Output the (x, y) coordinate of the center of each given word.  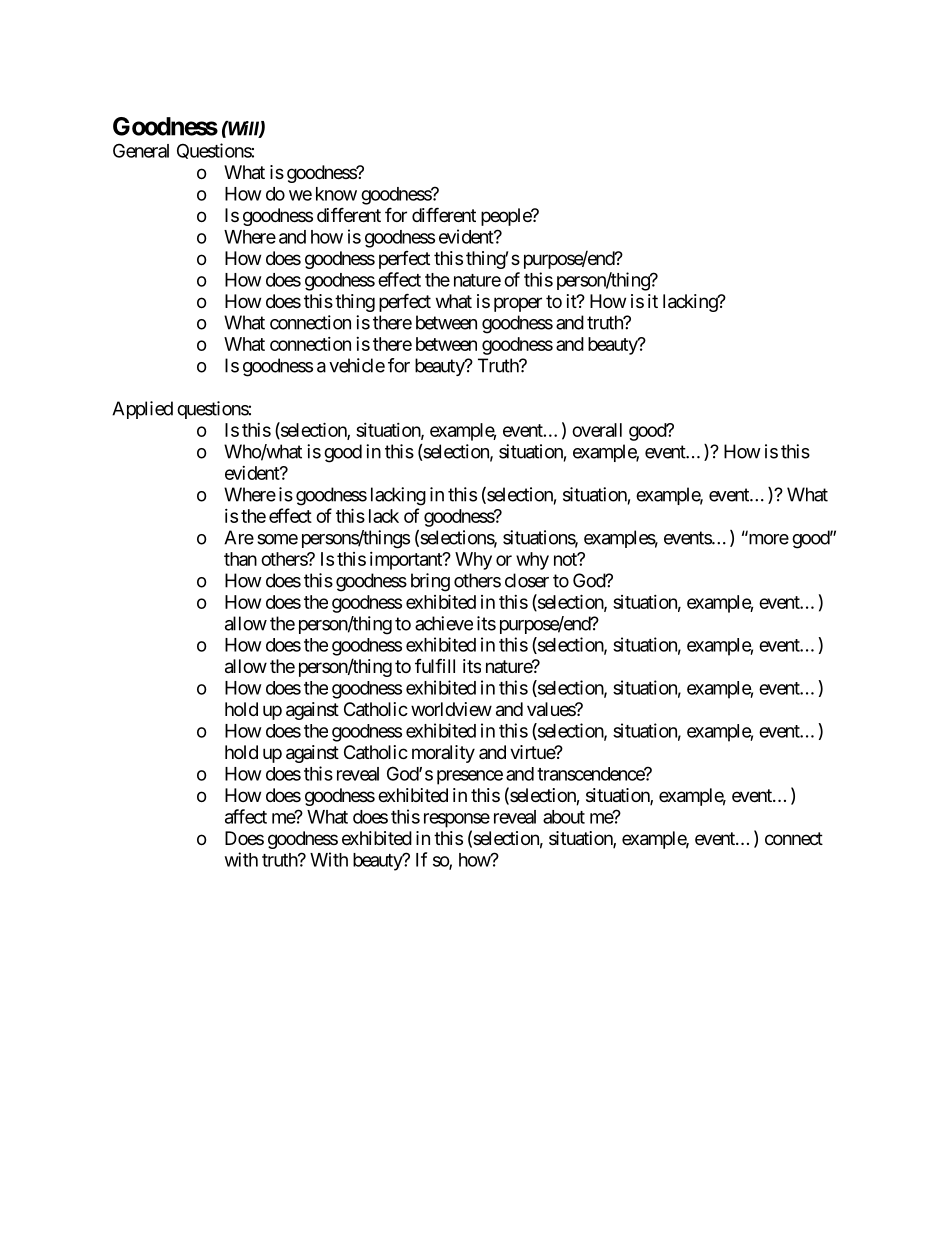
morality (443, 754)
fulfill (435, 665)
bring (430, 582)
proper (518, 304)
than (240, 559)
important (407, 561)
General (141, 150)
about (564, 817)
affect (246, 816)
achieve (444, 623)
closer (527, 580)
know (336, 194)
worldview (451, 709)
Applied (142, 410)
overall (597, 430)
